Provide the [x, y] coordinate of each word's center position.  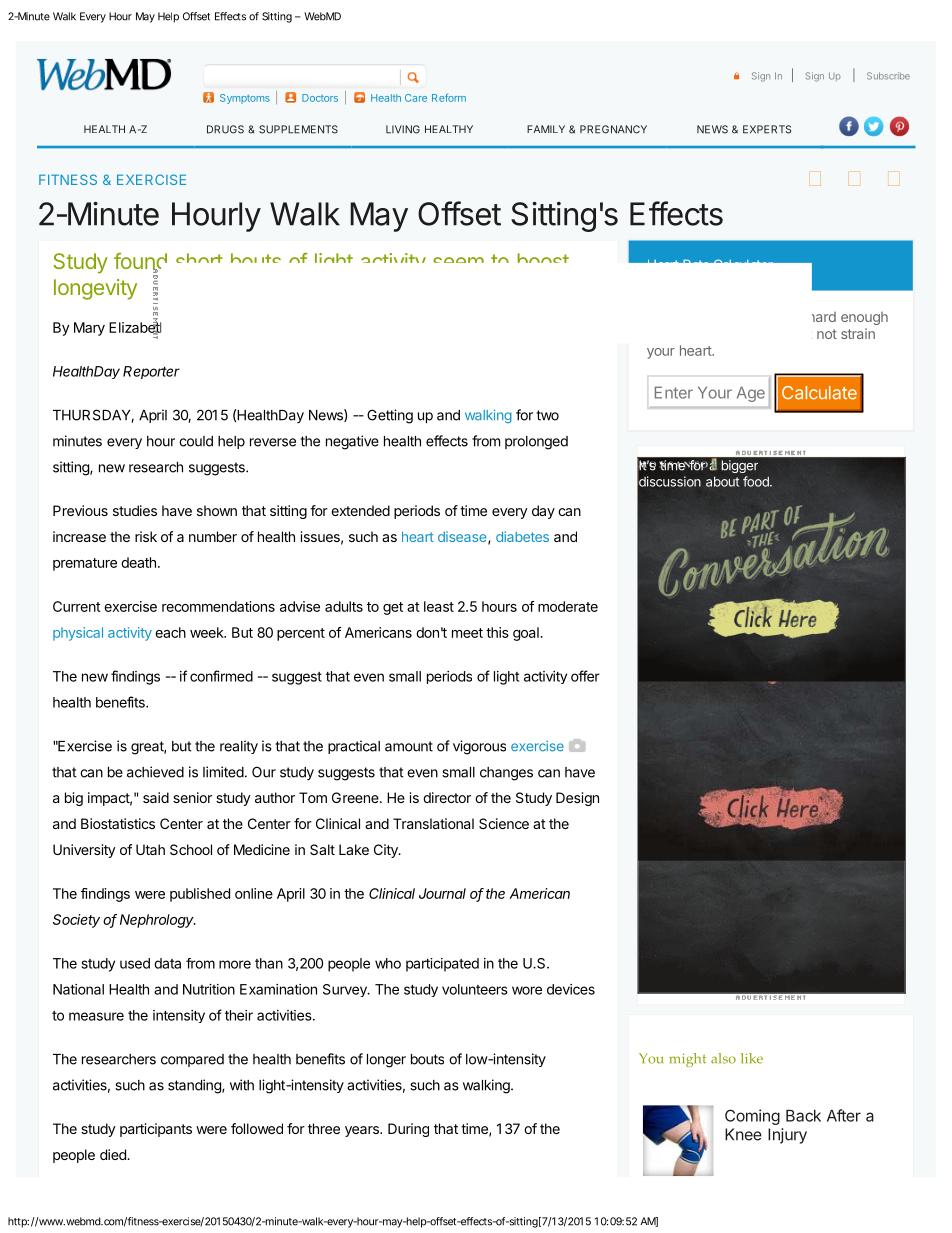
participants [156, 1130]
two [547, 415]
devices [571, 989]
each [170, 632]
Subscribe [888, 76]
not [827, 334]
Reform [449, 98]
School [191, 849]
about [722, 481]
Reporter [151, 372]
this [497, 632]
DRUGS [225, 129]
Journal [442, 893]
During [408, 1130]
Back [803, 1116]
